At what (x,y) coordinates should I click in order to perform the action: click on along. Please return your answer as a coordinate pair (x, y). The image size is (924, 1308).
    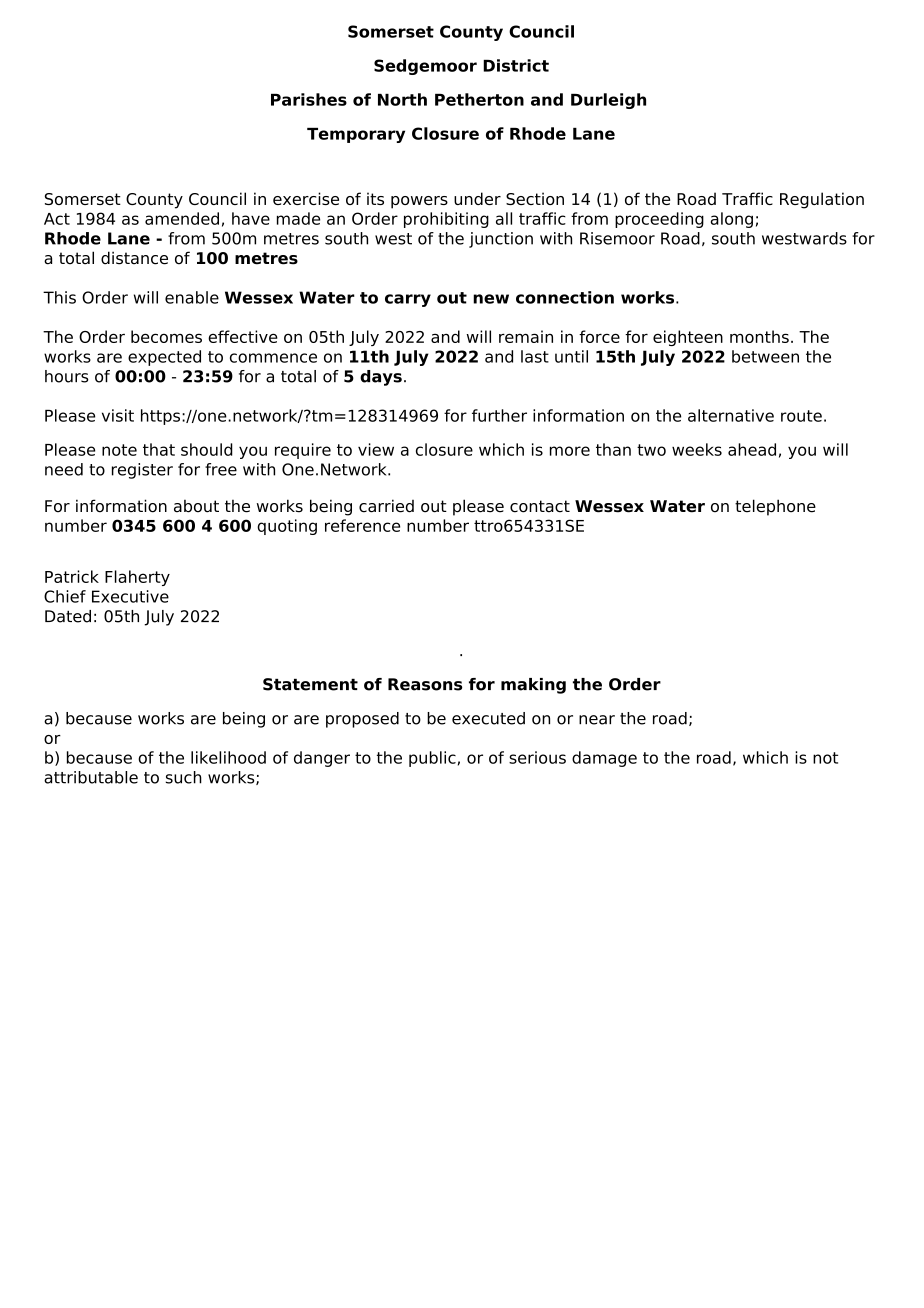
    Looking at the image, I should click on (732, 220).
